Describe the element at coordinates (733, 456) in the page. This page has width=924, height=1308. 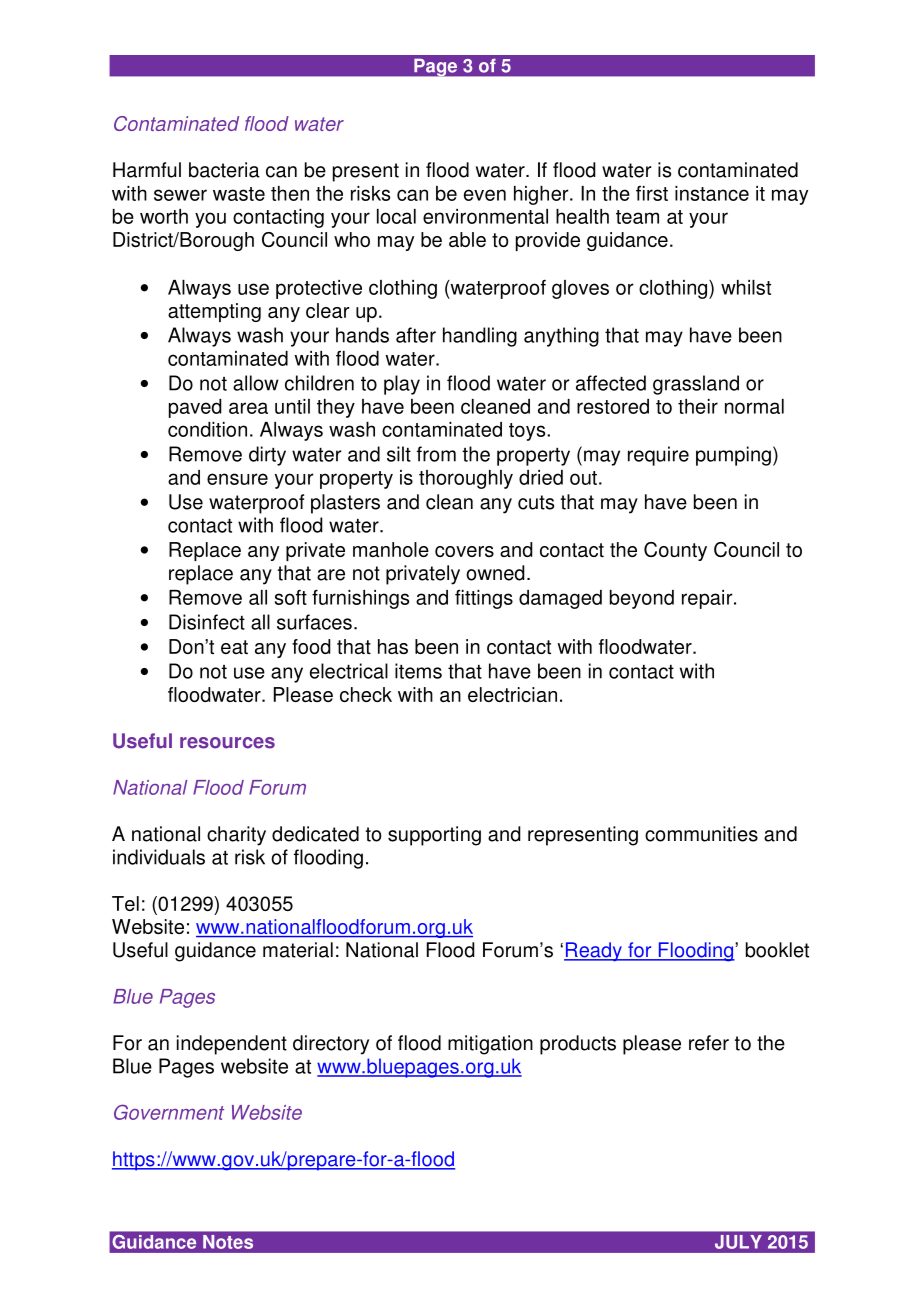
I see `pumping` at that location.
